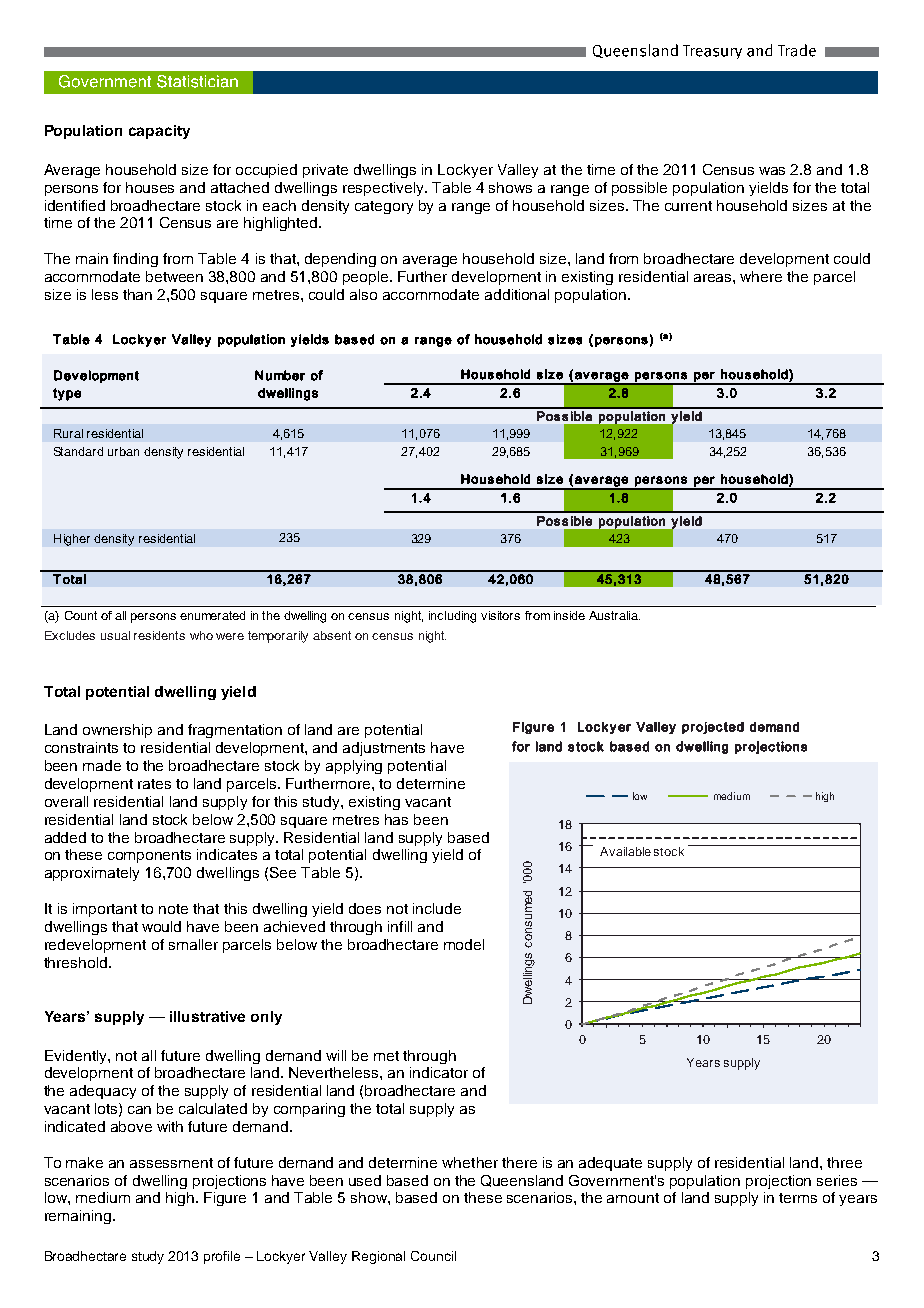 Image resolution: width=924 pixels, height=1308 pixels. What do you see at coordinates (384, 749) in the page?
I see `adjustments` at bounding box center [384, 749].
